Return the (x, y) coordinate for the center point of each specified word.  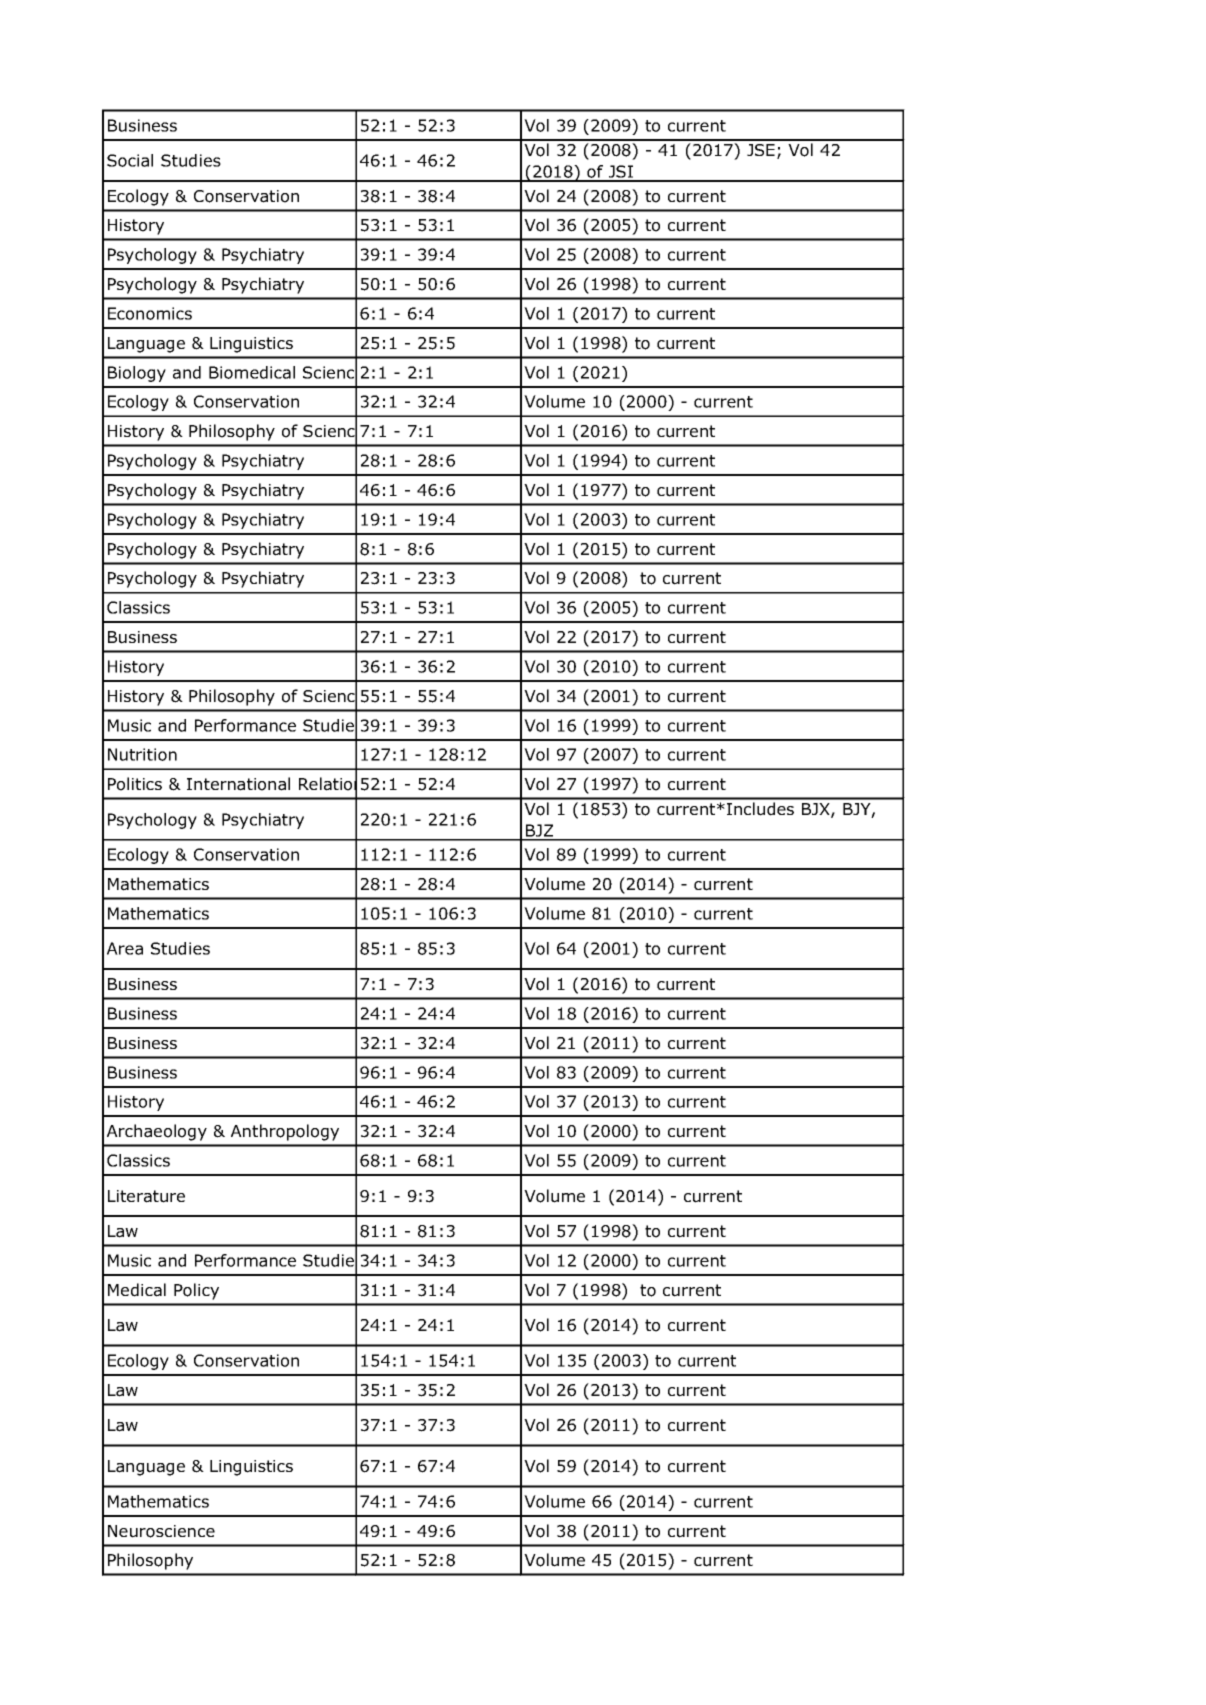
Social (130, 160)
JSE (761, 150)
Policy (196, 1291)
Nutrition (142, 754)
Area (125, 948)
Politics (135, 784)
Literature (146, 1196)
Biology (137, 374)
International (238, 784)
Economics (150, 313)
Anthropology (285, 1132)
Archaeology (157, 1132)
